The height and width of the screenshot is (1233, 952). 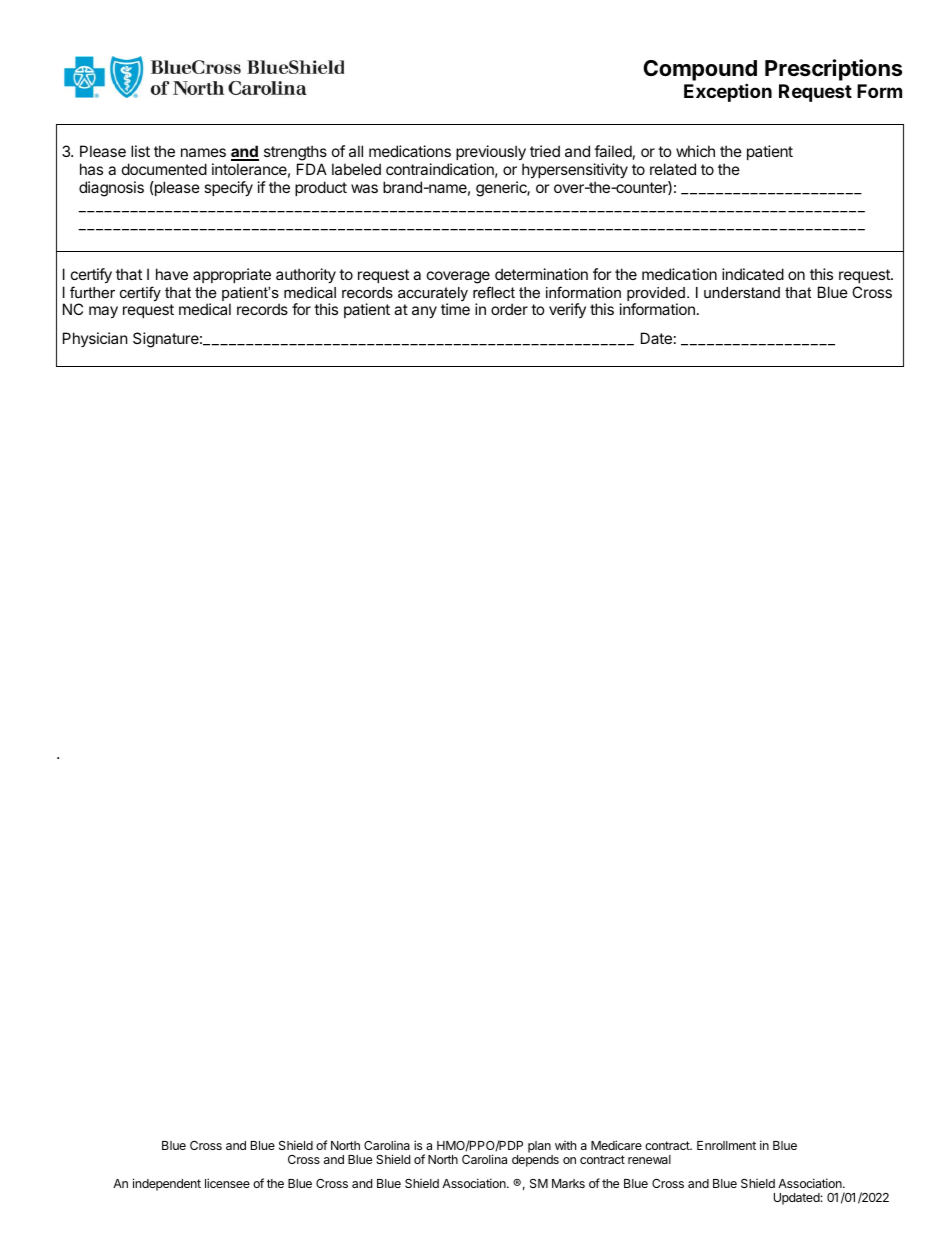 What do you see at coordinates (455, 309) in the screenshot?
I see `time` at bounding box center [455, 309].
